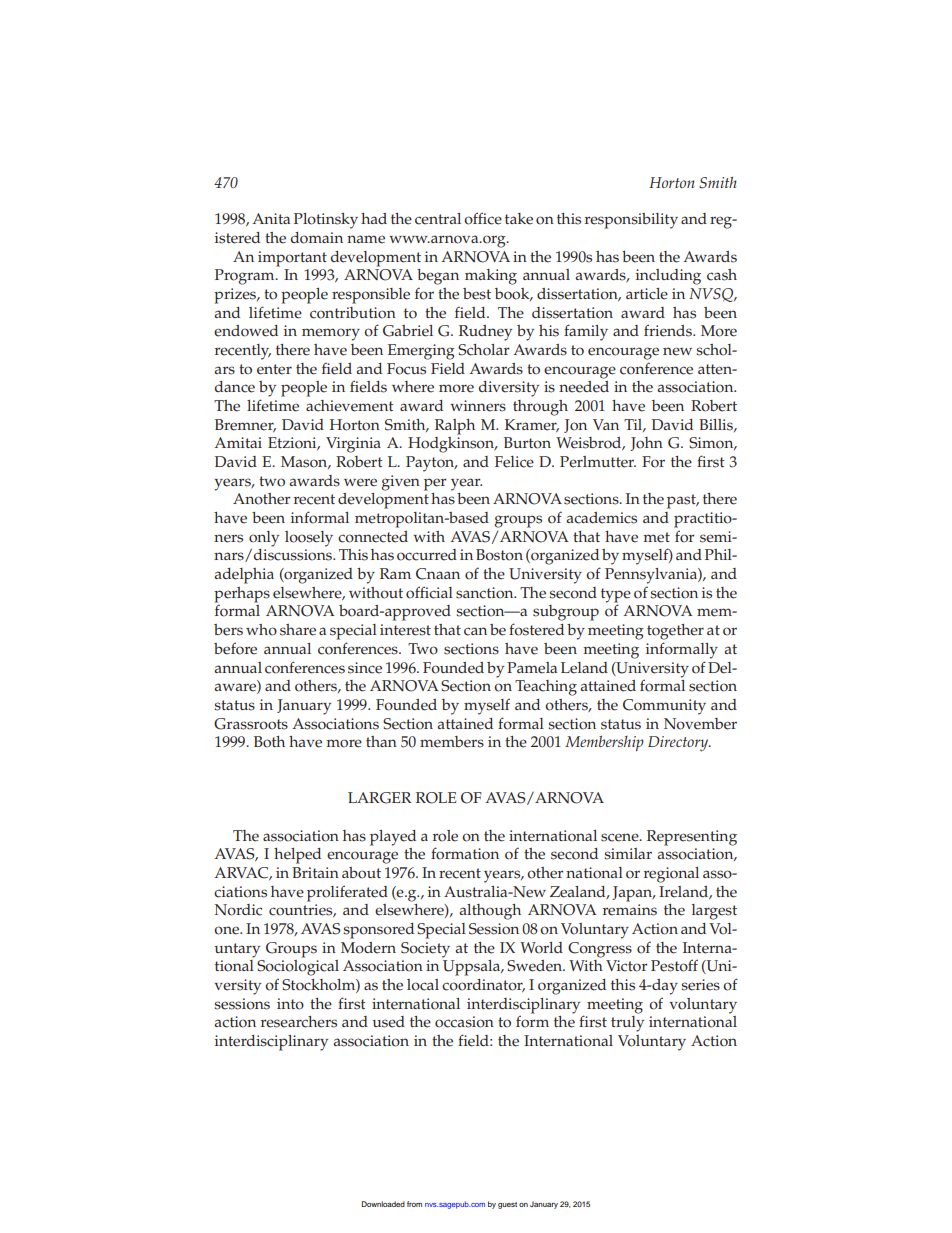 Image resolution: width=952 pixels, height=1233 pixels. Describe the element at coordinates (646, 444) in the document. I see `John` at that location.
